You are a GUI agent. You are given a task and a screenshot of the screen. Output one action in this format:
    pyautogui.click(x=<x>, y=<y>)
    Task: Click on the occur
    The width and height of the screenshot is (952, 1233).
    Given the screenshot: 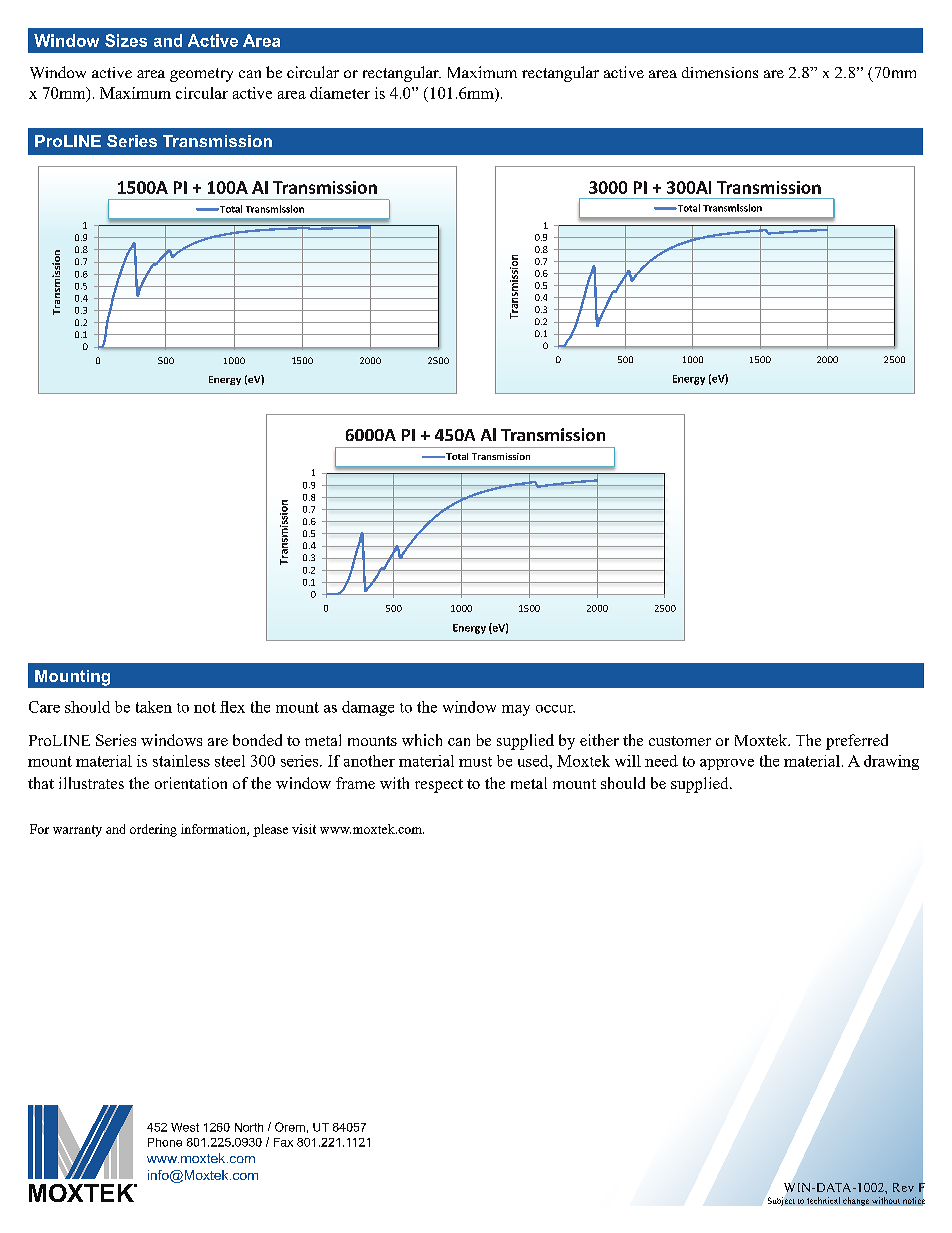 What is the action you would take?
    pyautogui.click(x=555, y=709)
